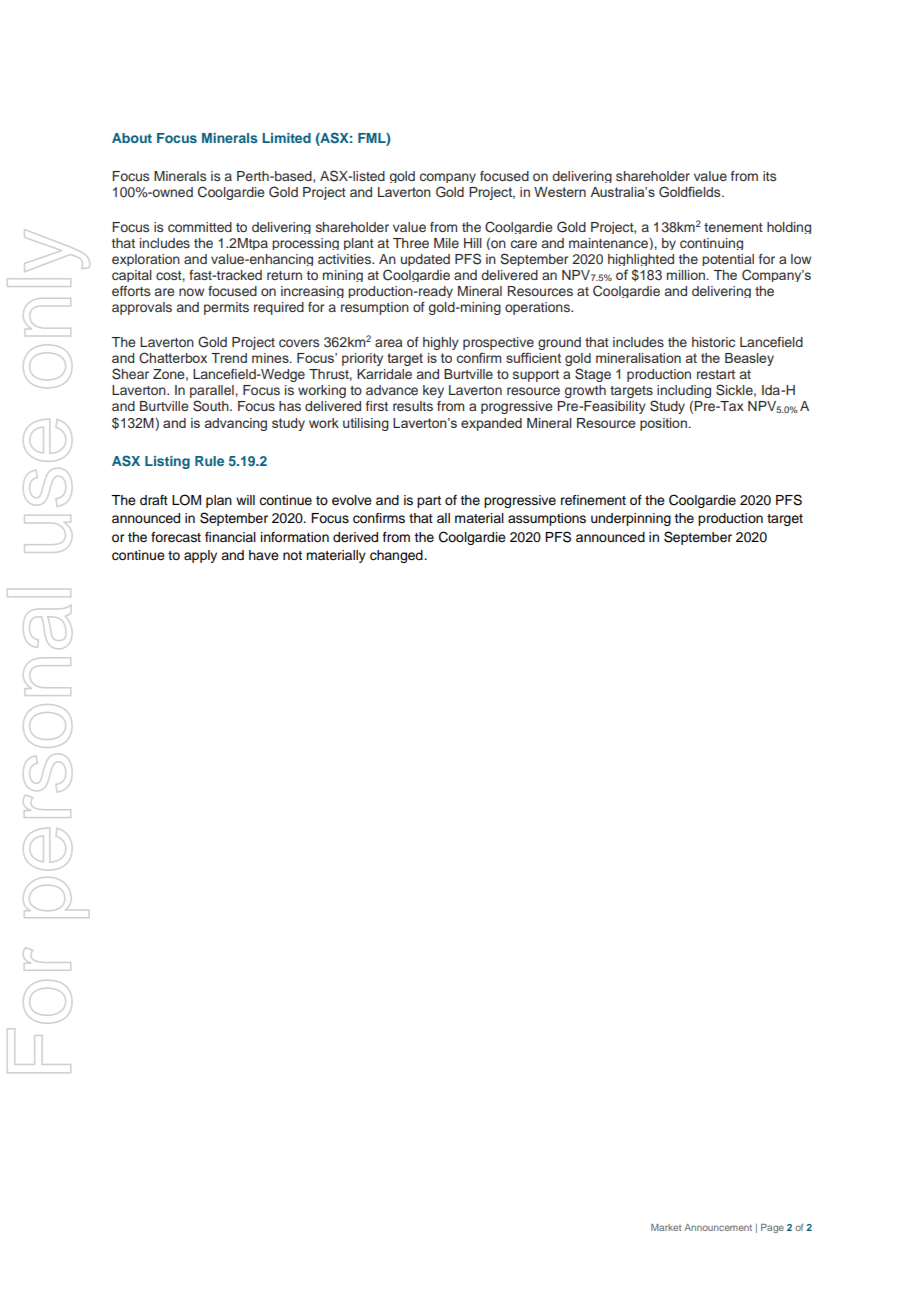 This screenshot has width=924, height=1309. What do you see at coordinates (547, 519) in the screenshot?
I see `assumptions` at bounding box center [547, 519].
